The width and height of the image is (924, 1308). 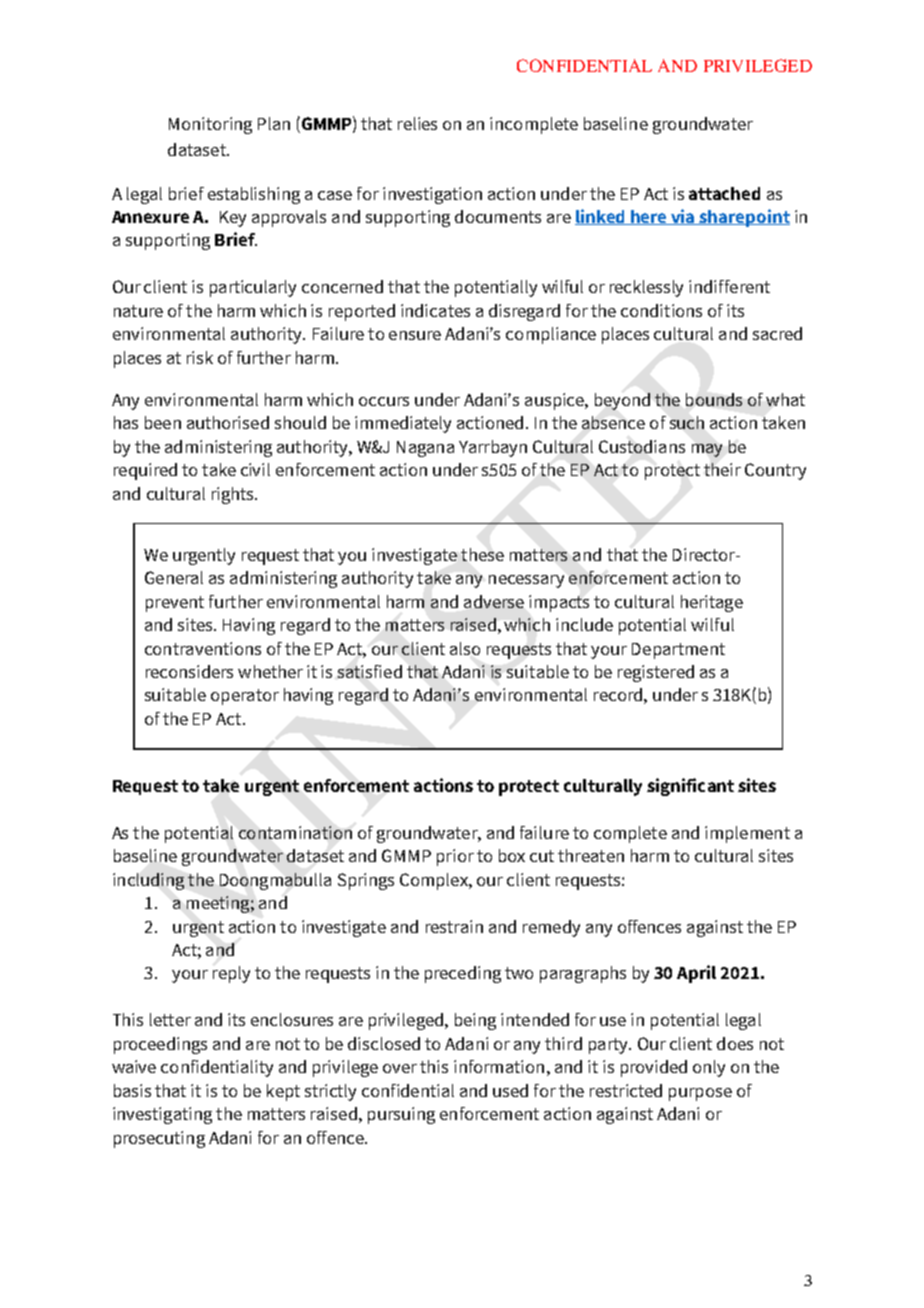 I want to click on restrain, so click(x=454, y=926).
